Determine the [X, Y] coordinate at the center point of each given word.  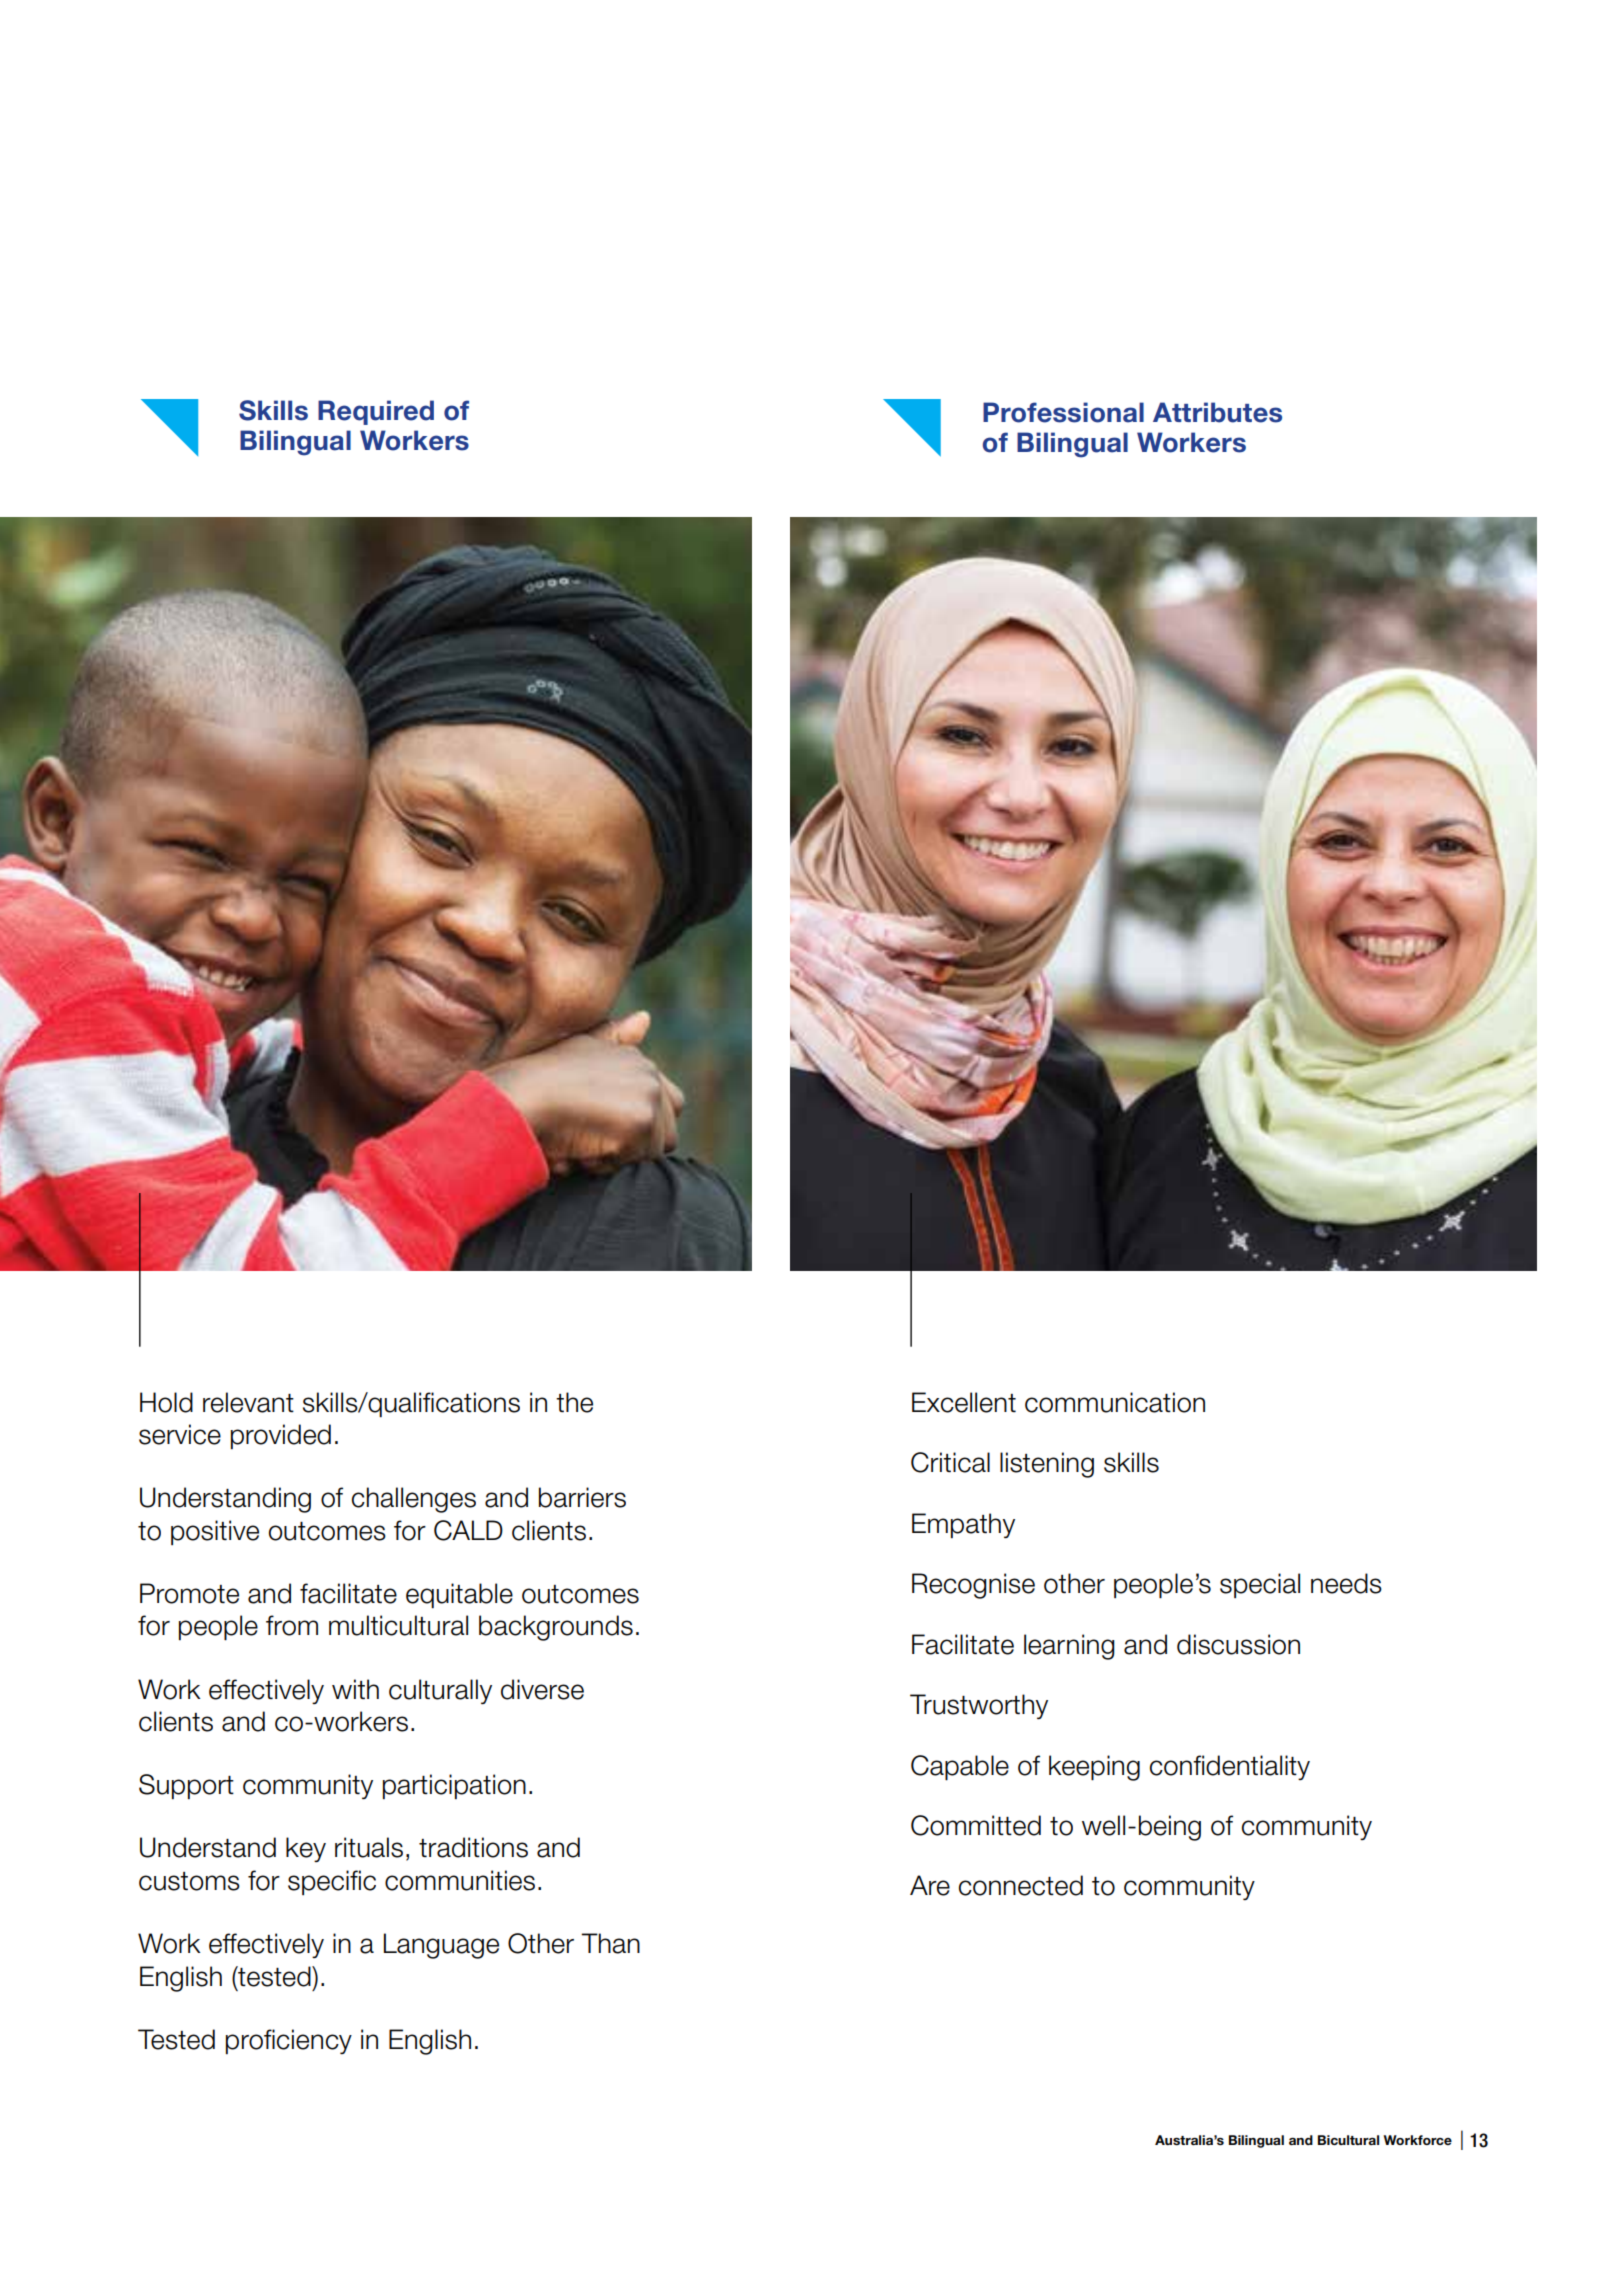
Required [376, 412]
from [292, 1625]
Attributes [1217, 412]
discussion [1238, 1644]
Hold [166, 1402]
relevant [248, 1402]
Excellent [964, 1402]
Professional [1063, 412]
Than [610, 1943]
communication [1115, 1402]
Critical [950, 1462]
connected [1021, 1885]
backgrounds [556, 1628]
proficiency [289, 2041]
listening [1047, 1465]
